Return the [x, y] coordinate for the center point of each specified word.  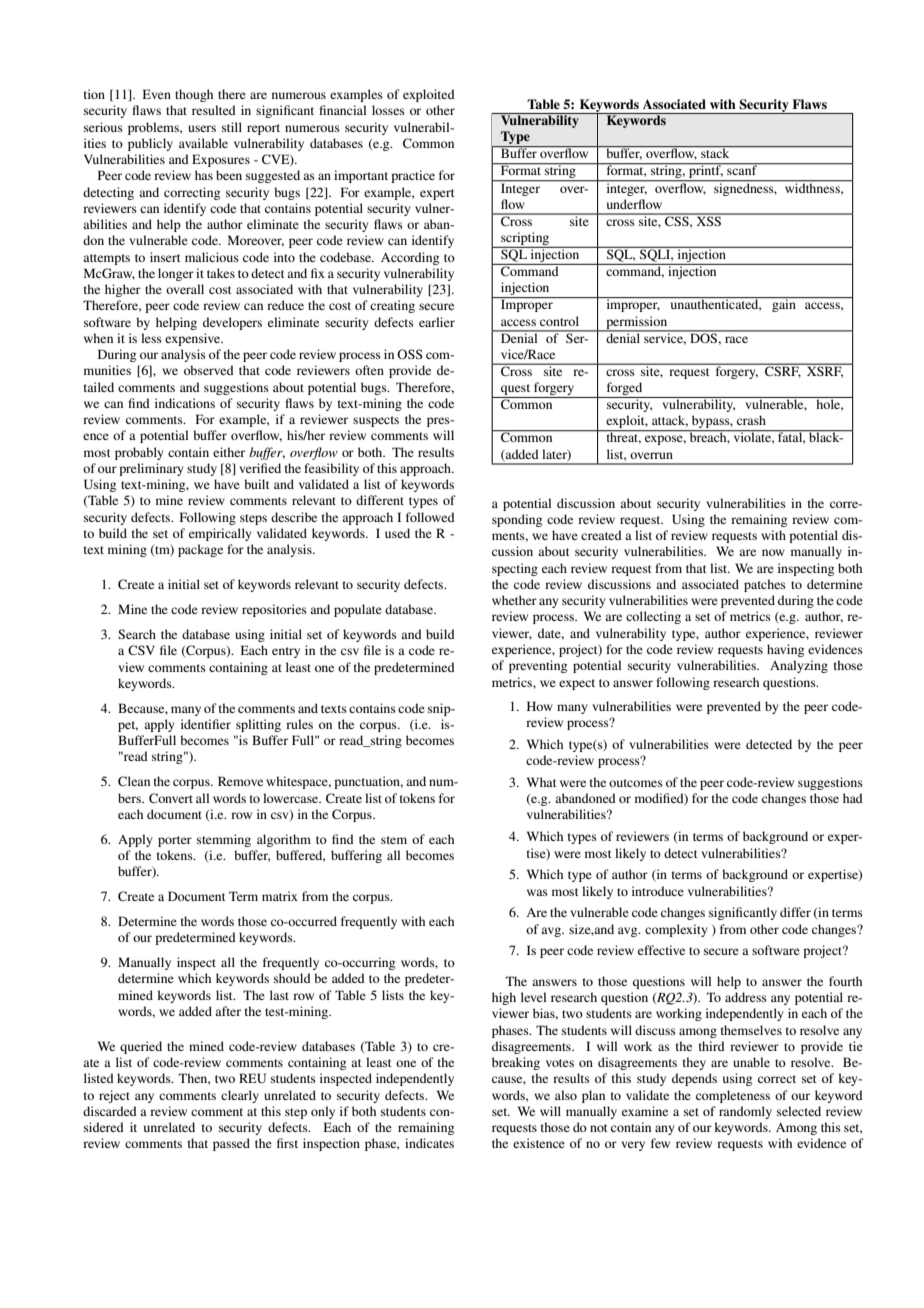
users [202, 128]
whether [514, 600]
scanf [742, 169]
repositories [274, 610]
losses [388, 110]
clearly [240, 1096]
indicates [429, 1143]
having [785, 650]
